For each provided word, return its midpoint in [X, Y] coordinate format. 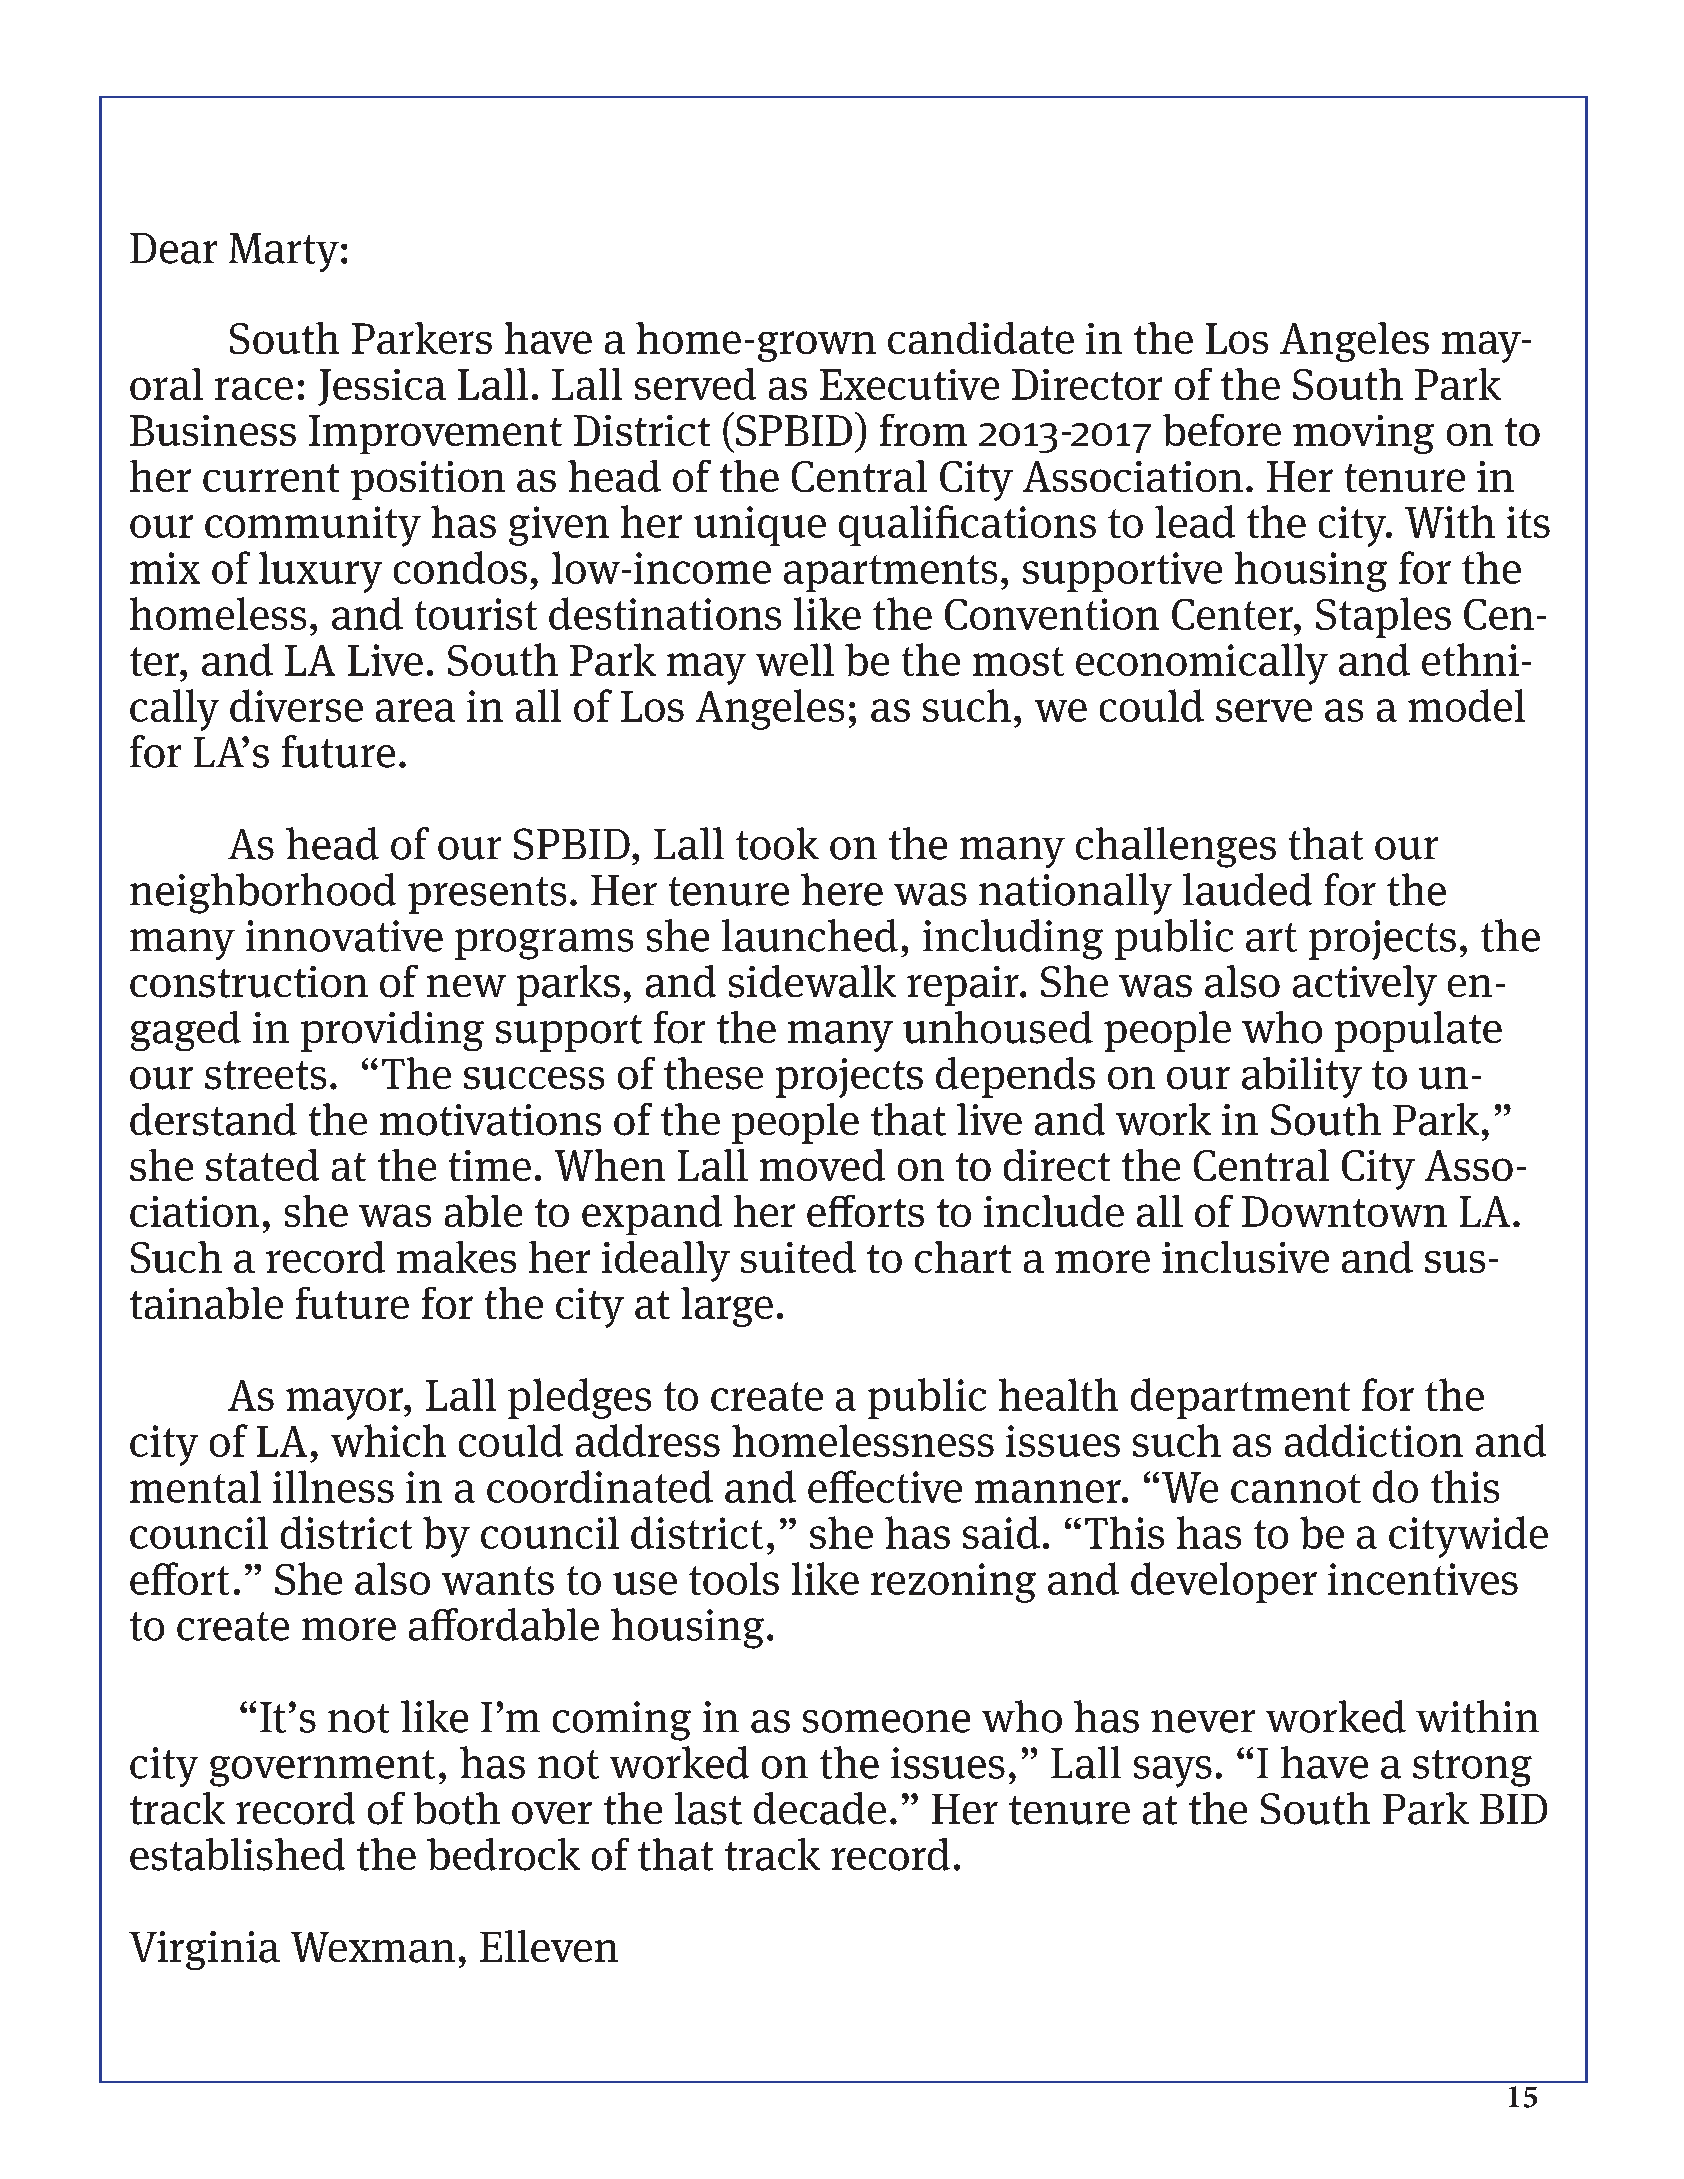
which [388, 1440]
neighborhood [263, 893]
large [727, 1307]
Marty [284, 252]
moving [1363, 434]
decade [820, 1808]
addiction [1374, 1440]
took [777, 843]
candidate [981, 338]
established [237, 1854]
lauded [1247, 889]
